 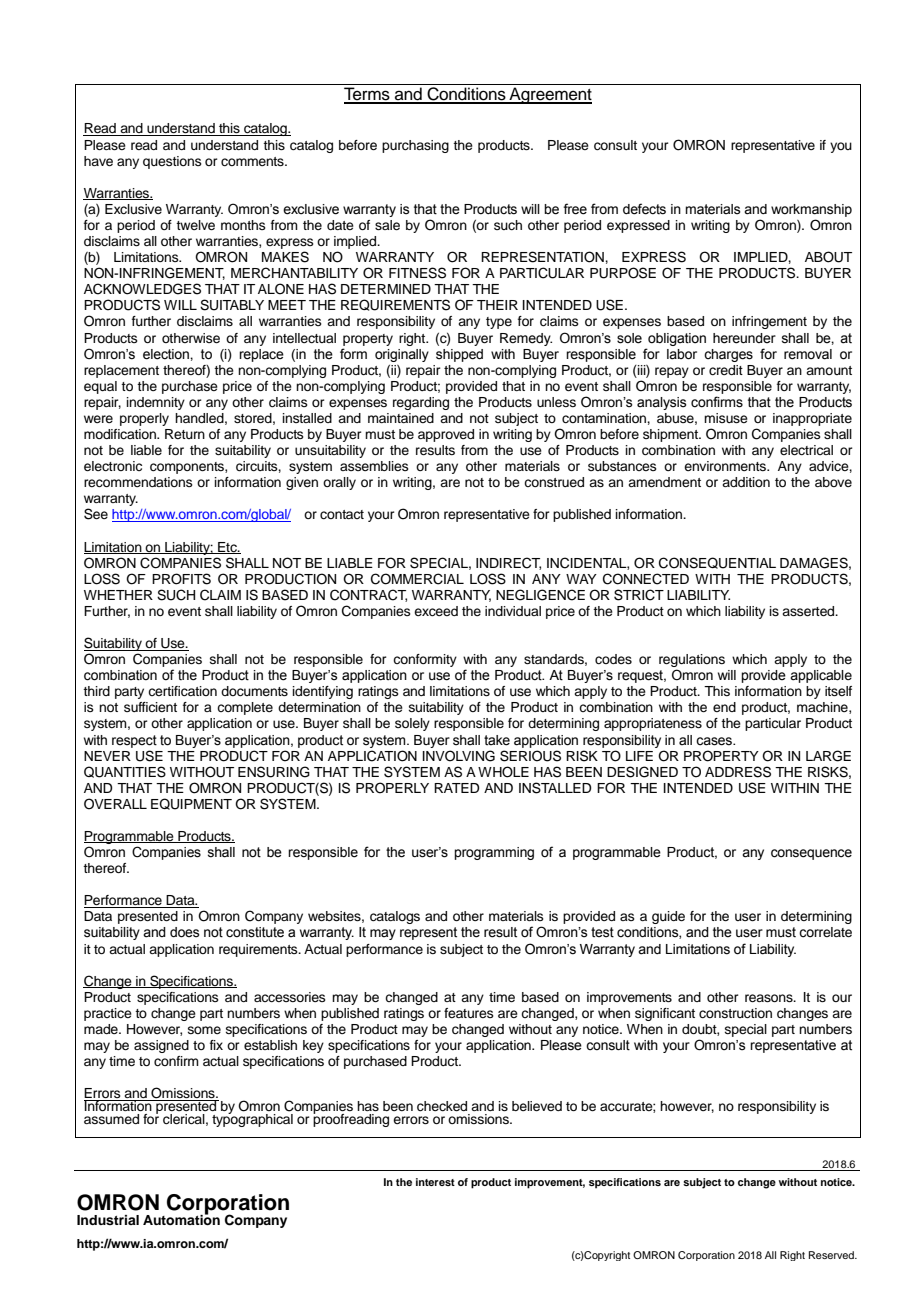 I want to click on exceed, so click(x=436, y=611).
